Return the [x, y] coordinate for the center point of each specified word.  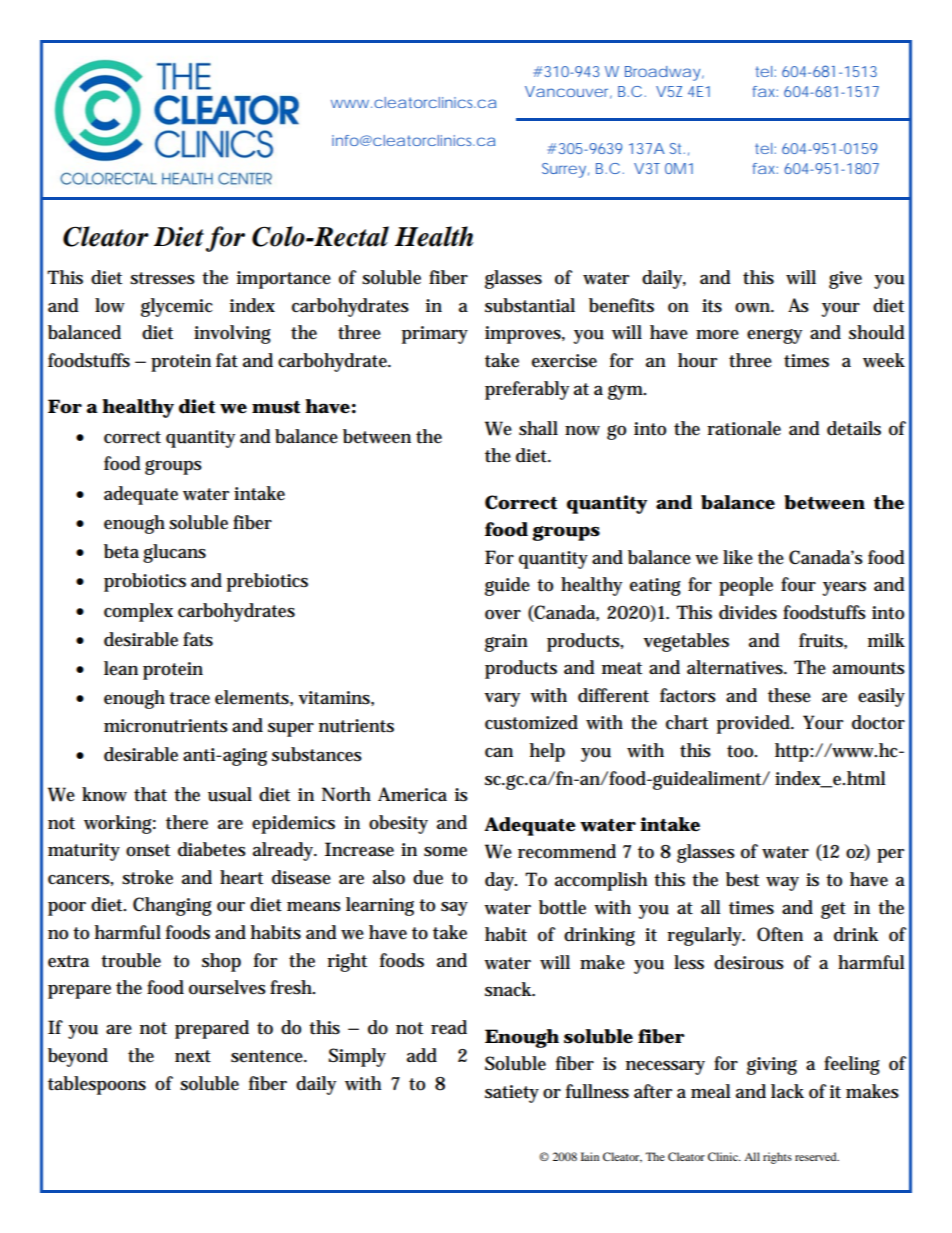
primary [435, 335]
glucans [174, 553]
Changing [172, 906]
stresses [162, 278]
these [789, 695]
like [738, 557]
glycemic [177, 307]
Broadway [664, 73]
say [454, 909]
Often [780, 934]
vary [502, 700]
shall [538, 428]
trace [189, 698]
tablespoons [97, 1085]
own [754, 308]
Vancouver [568, 92]
